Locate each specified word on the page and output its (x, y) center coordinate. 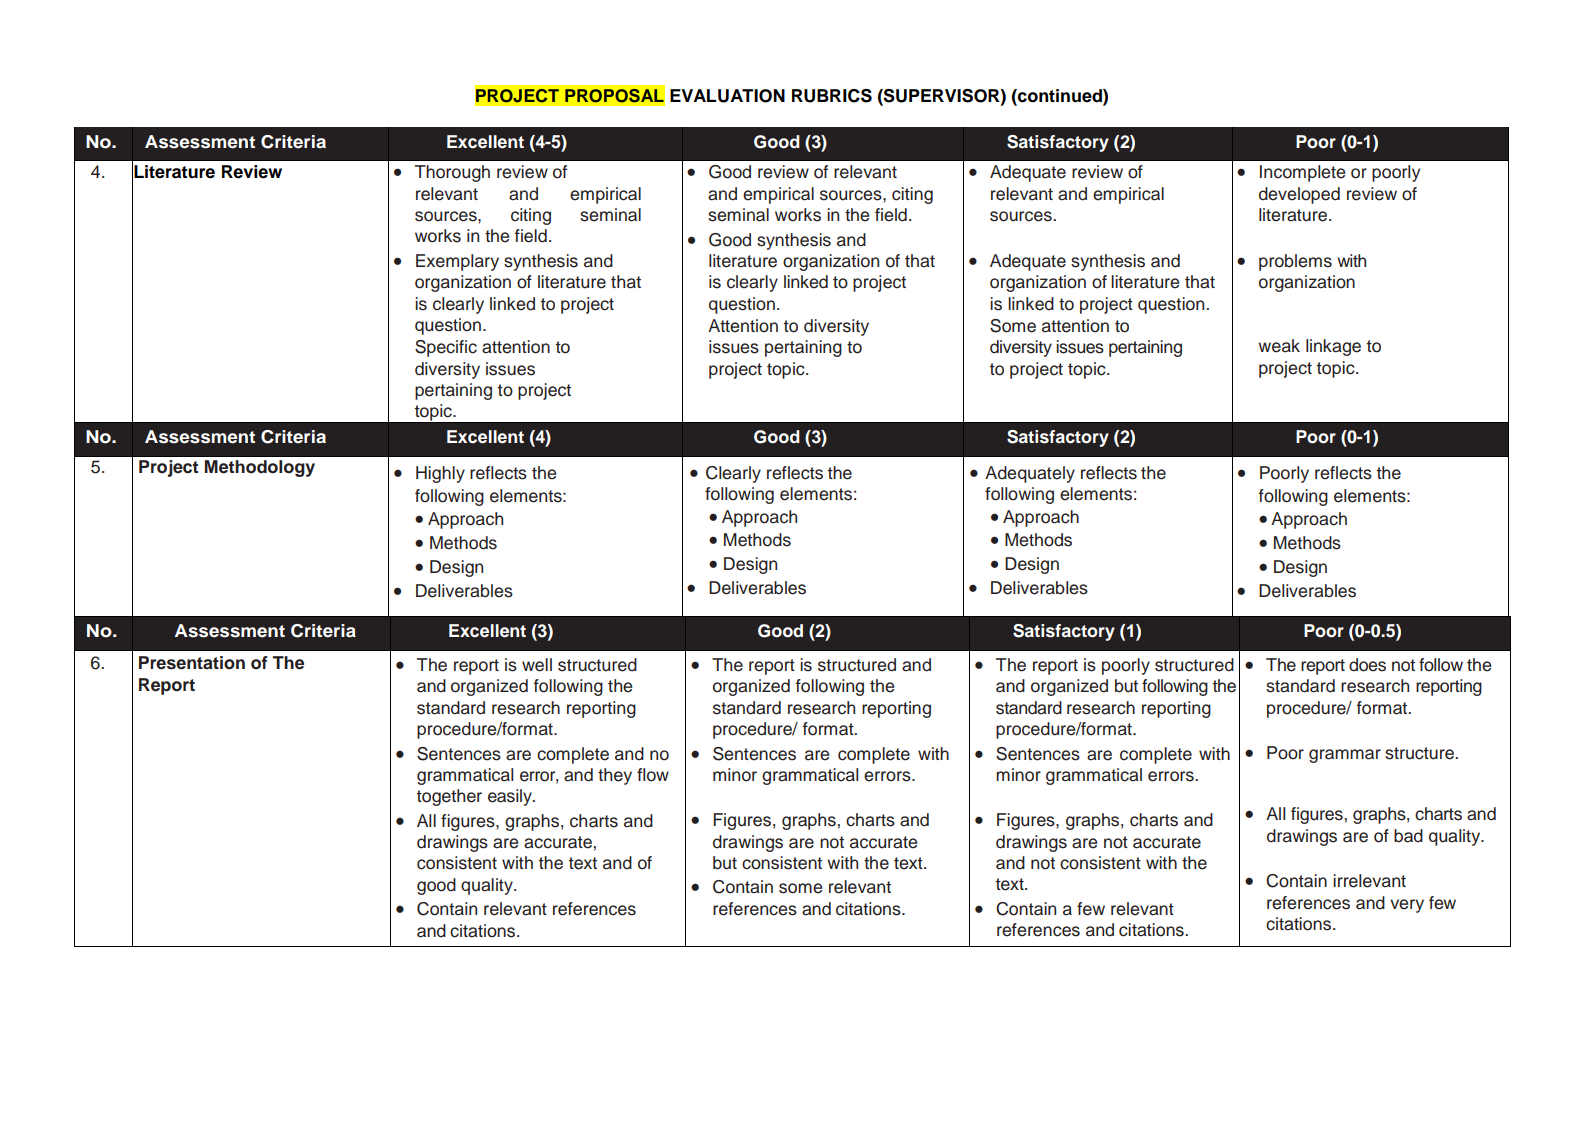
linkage (1333, 347)
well (537, 665)
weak (1279, 346)
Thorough (452, 173)
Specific (446, 348)
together (449, 797)
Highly (440, 474)
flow (653, 775)
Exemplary (457, 262)
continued (1060, 96)
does (1367, 665)
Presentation (192, 663)
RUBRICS (832, 96)
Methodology (260, 468)
